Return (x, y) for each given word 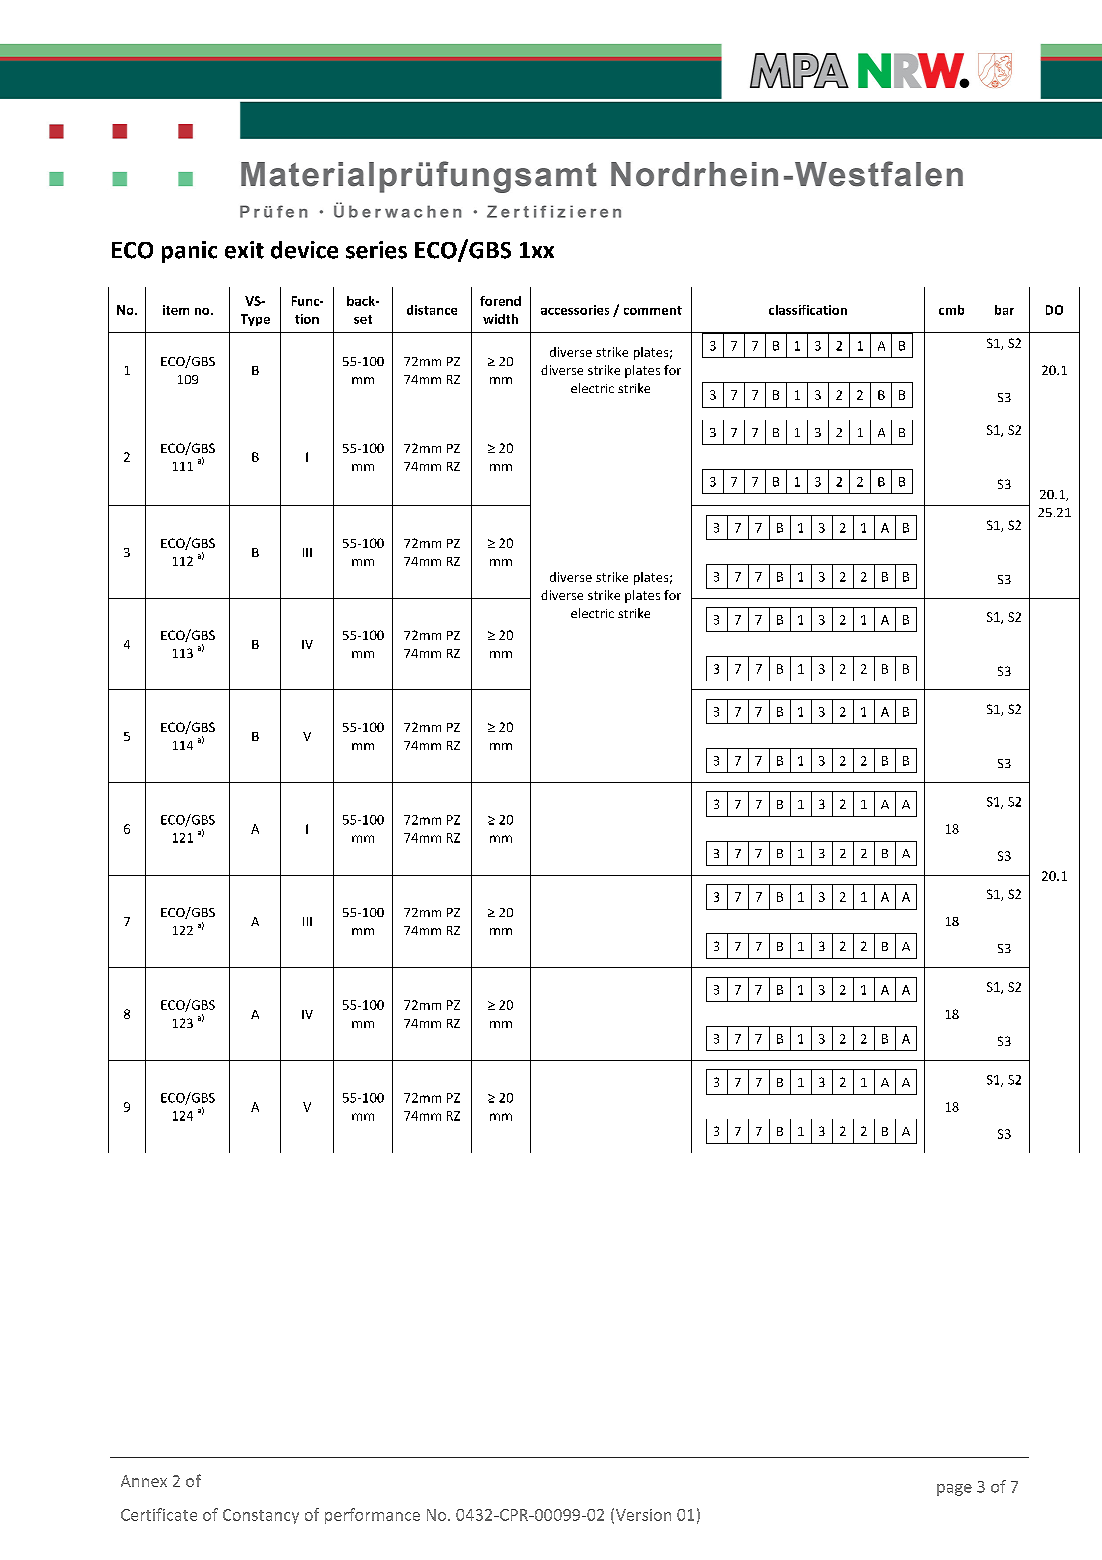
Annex (144, 1481)
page (954, 1490)
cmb (951, 310)
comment (653, 310)
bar (1004, 310)
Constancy (261, 1516)
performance (372, 1516)
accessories (575, 310)
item (176, 310)
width (500, 319)
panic (189, 252)
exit (244, 250)
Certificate (159, 1514)
